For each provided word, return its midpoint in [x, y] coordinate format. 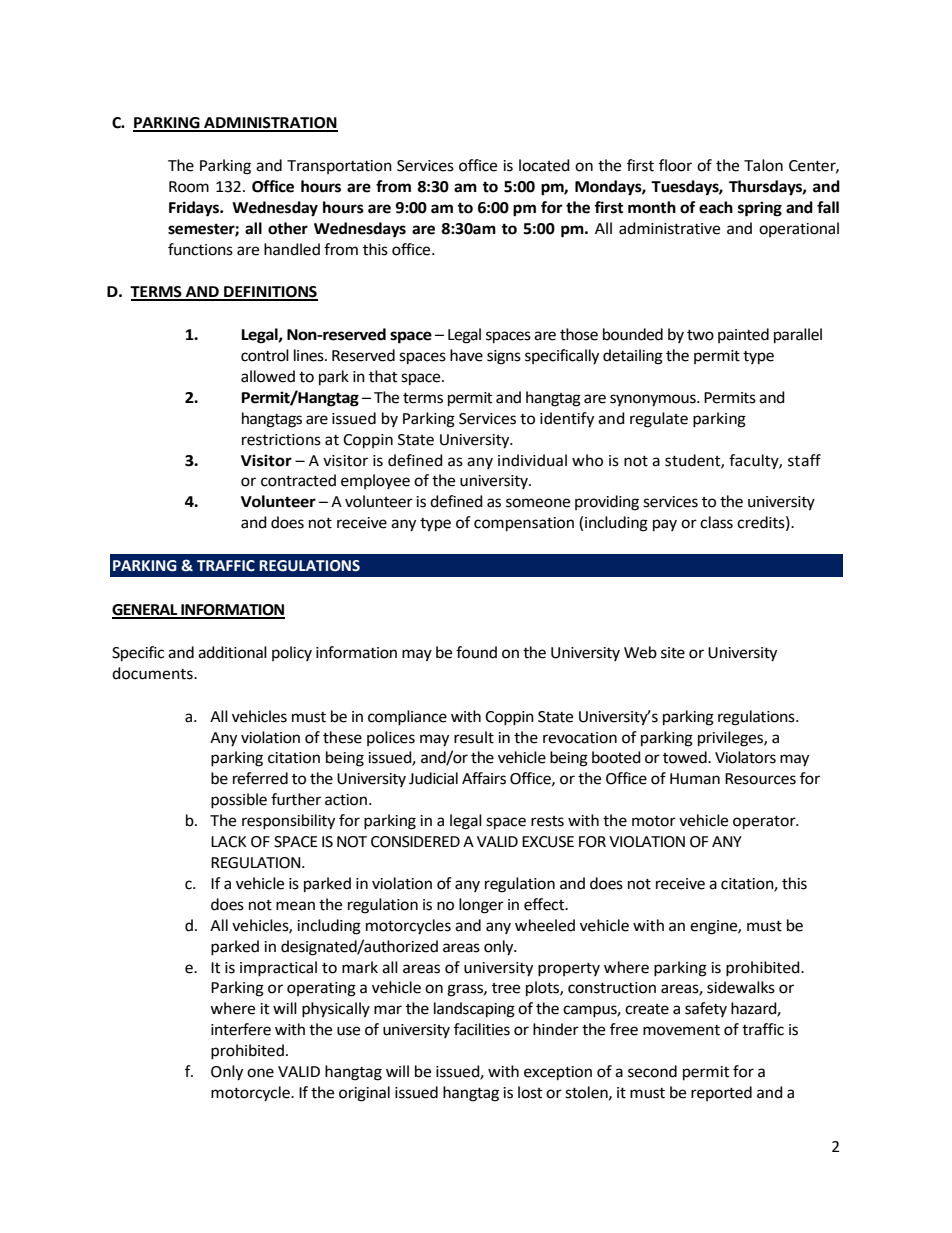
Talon [763, 165]
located [544, 165]
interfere [241, 1029]
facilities [482, 1029]
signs [504, 357]
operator [765, 822]
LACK [228, 842]
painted [743, 335]
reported [721, 1093]
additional [232, 652]
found [476, 652]
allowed [268, 376]
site [673, 653]
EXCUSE [548, 842]
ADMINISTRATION [270, 124]
